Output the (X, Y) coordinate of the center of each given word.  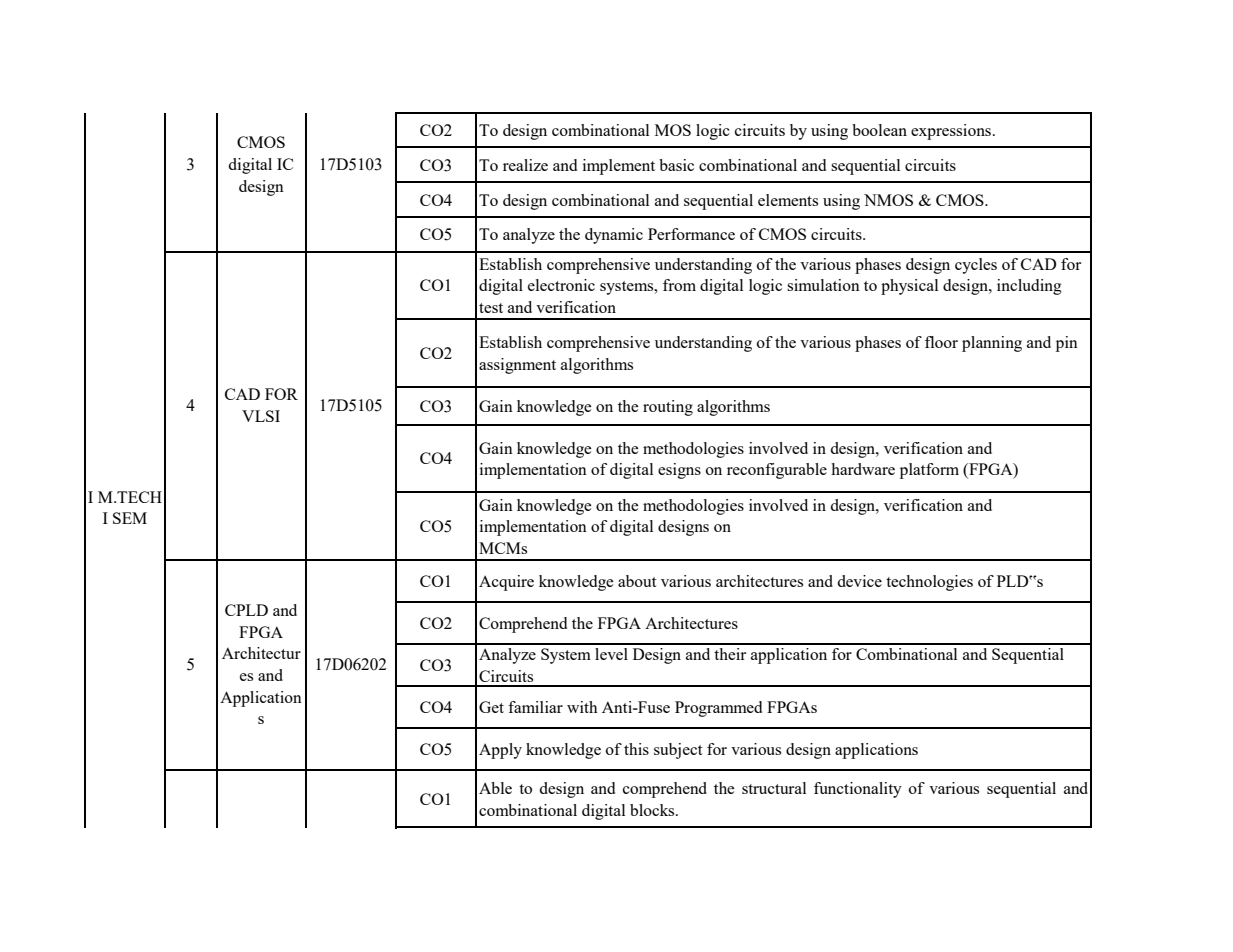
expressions (952, 132)
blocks (653, 810)
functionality (858, 790)
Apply (500, 751)
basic (676, 165)
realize (525, 165)
